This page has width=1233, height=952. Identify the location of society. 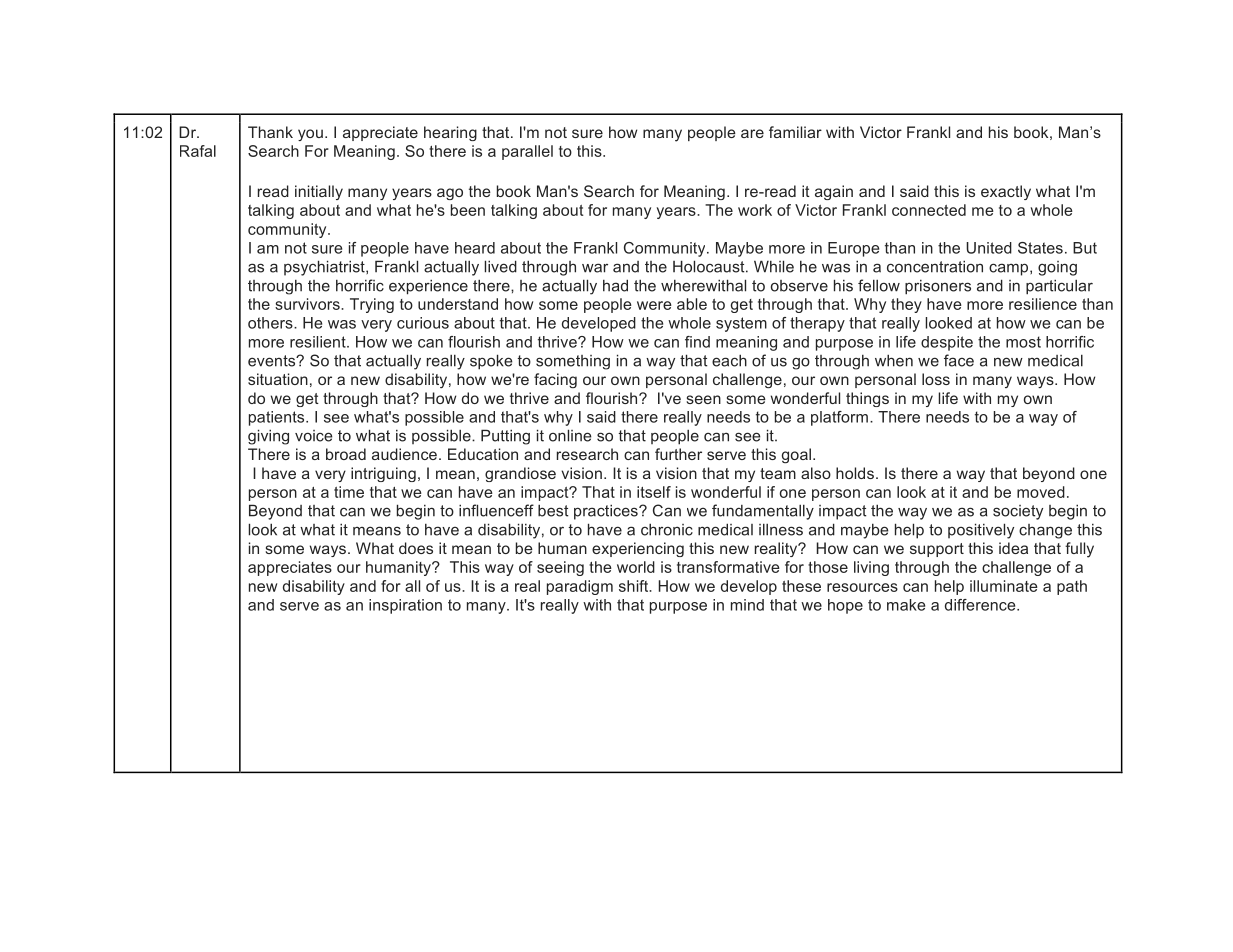
(1018, 512).
